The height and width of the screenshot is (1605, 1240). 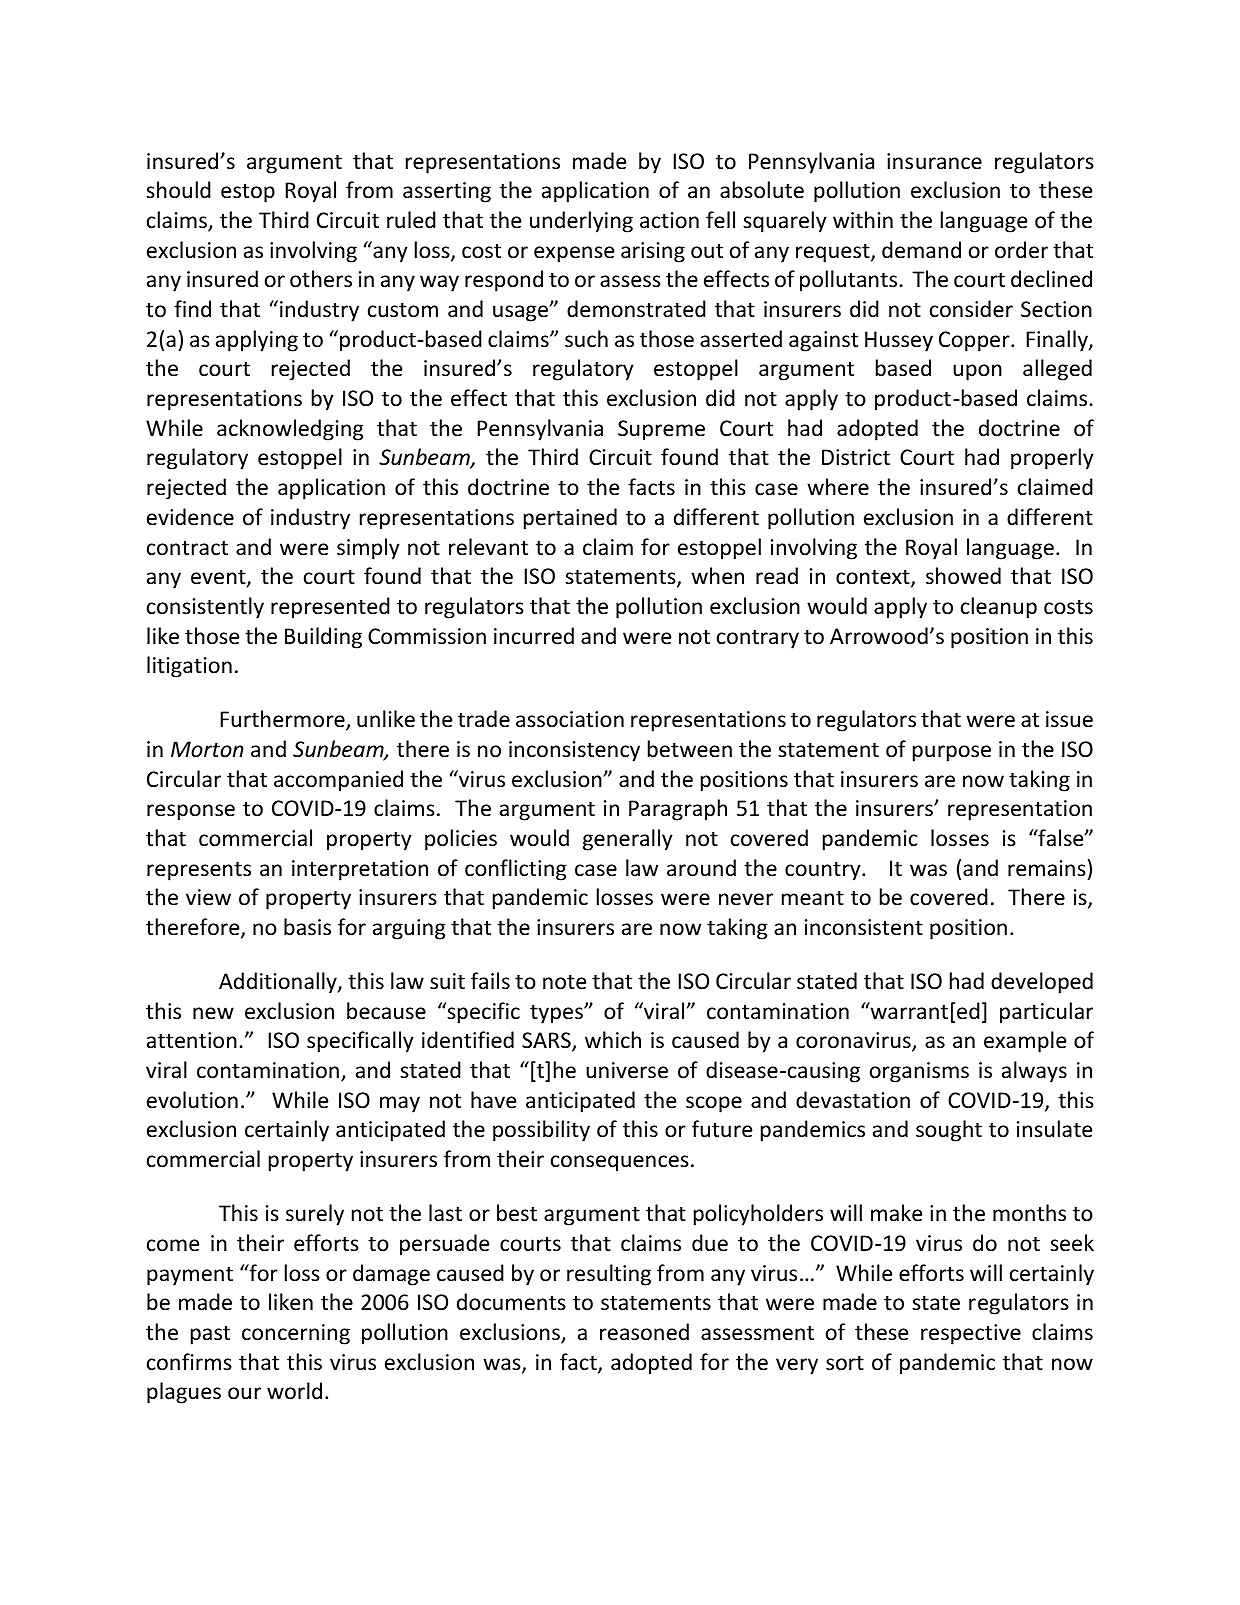 What do you see at coordinates (934, 161) in the screenshot?
I see `insurance` at bounding box center [934, 161].
